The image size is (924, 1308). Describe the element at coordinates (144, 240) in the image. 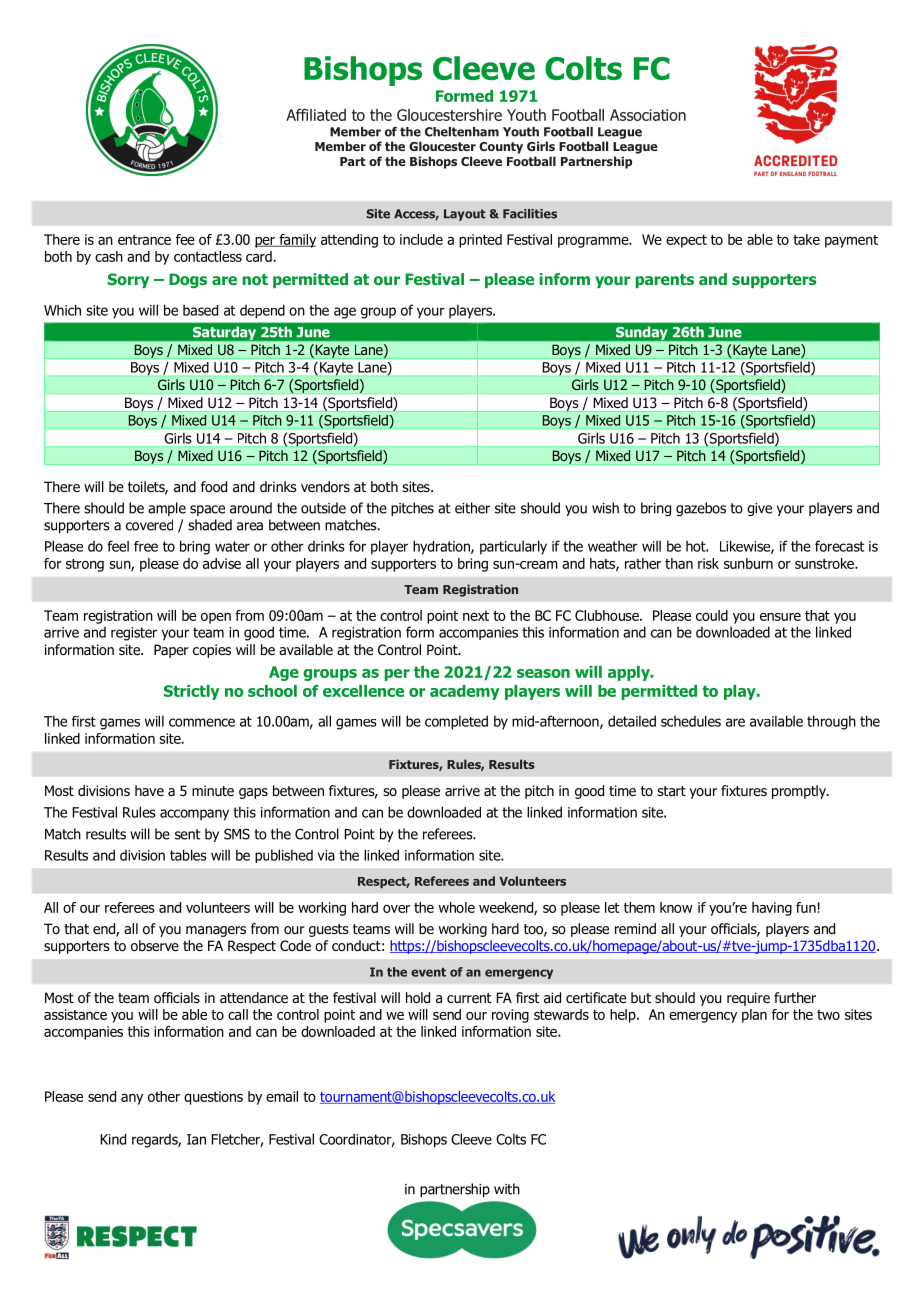

I see `entrance` at that location.
